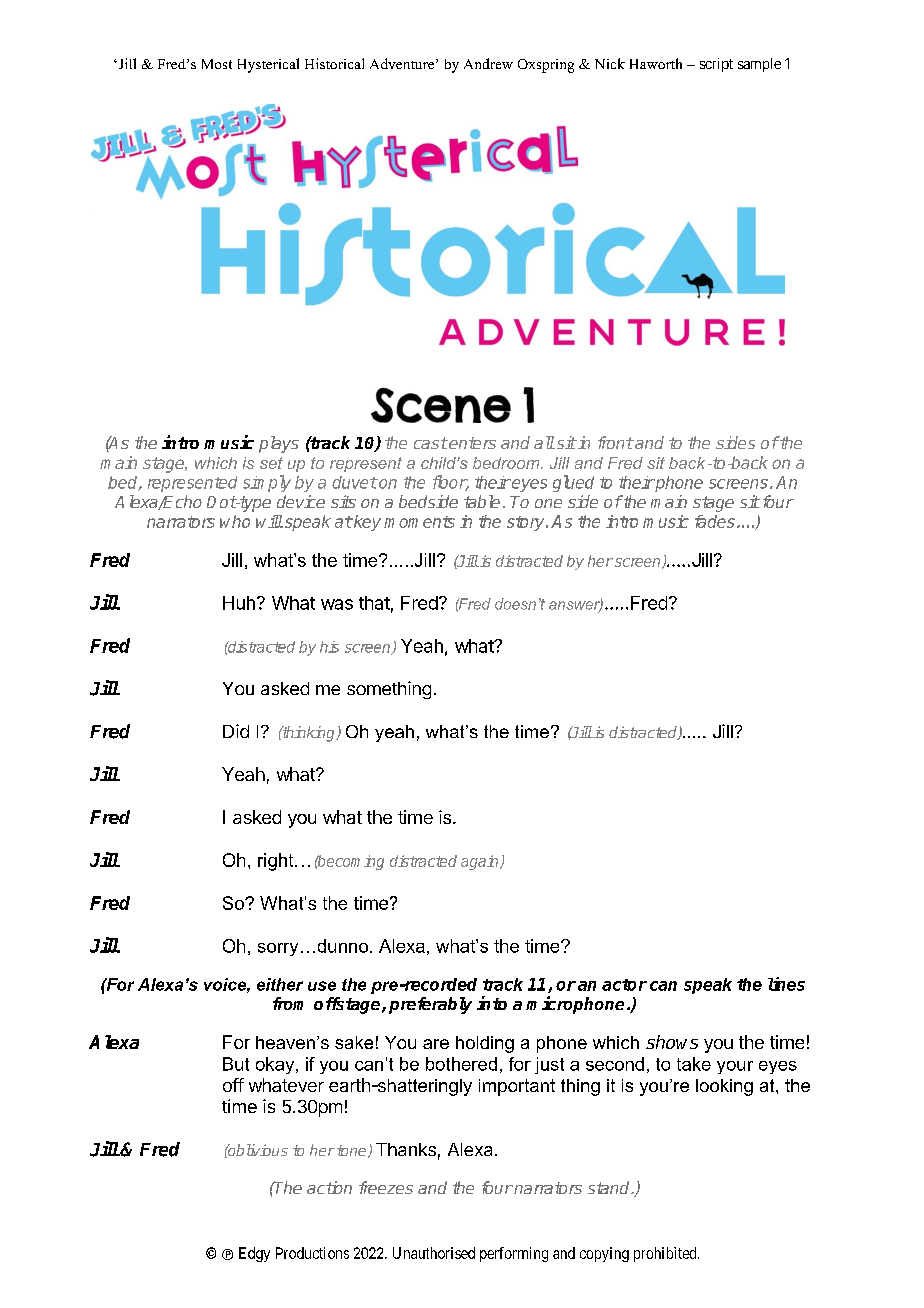 Image resolution: width=924 pixels, height=1308 pixels. What do you see at coordinates (514, 1254) in the screenshot?
I see `performing` at bounding box center [514, 1254].
